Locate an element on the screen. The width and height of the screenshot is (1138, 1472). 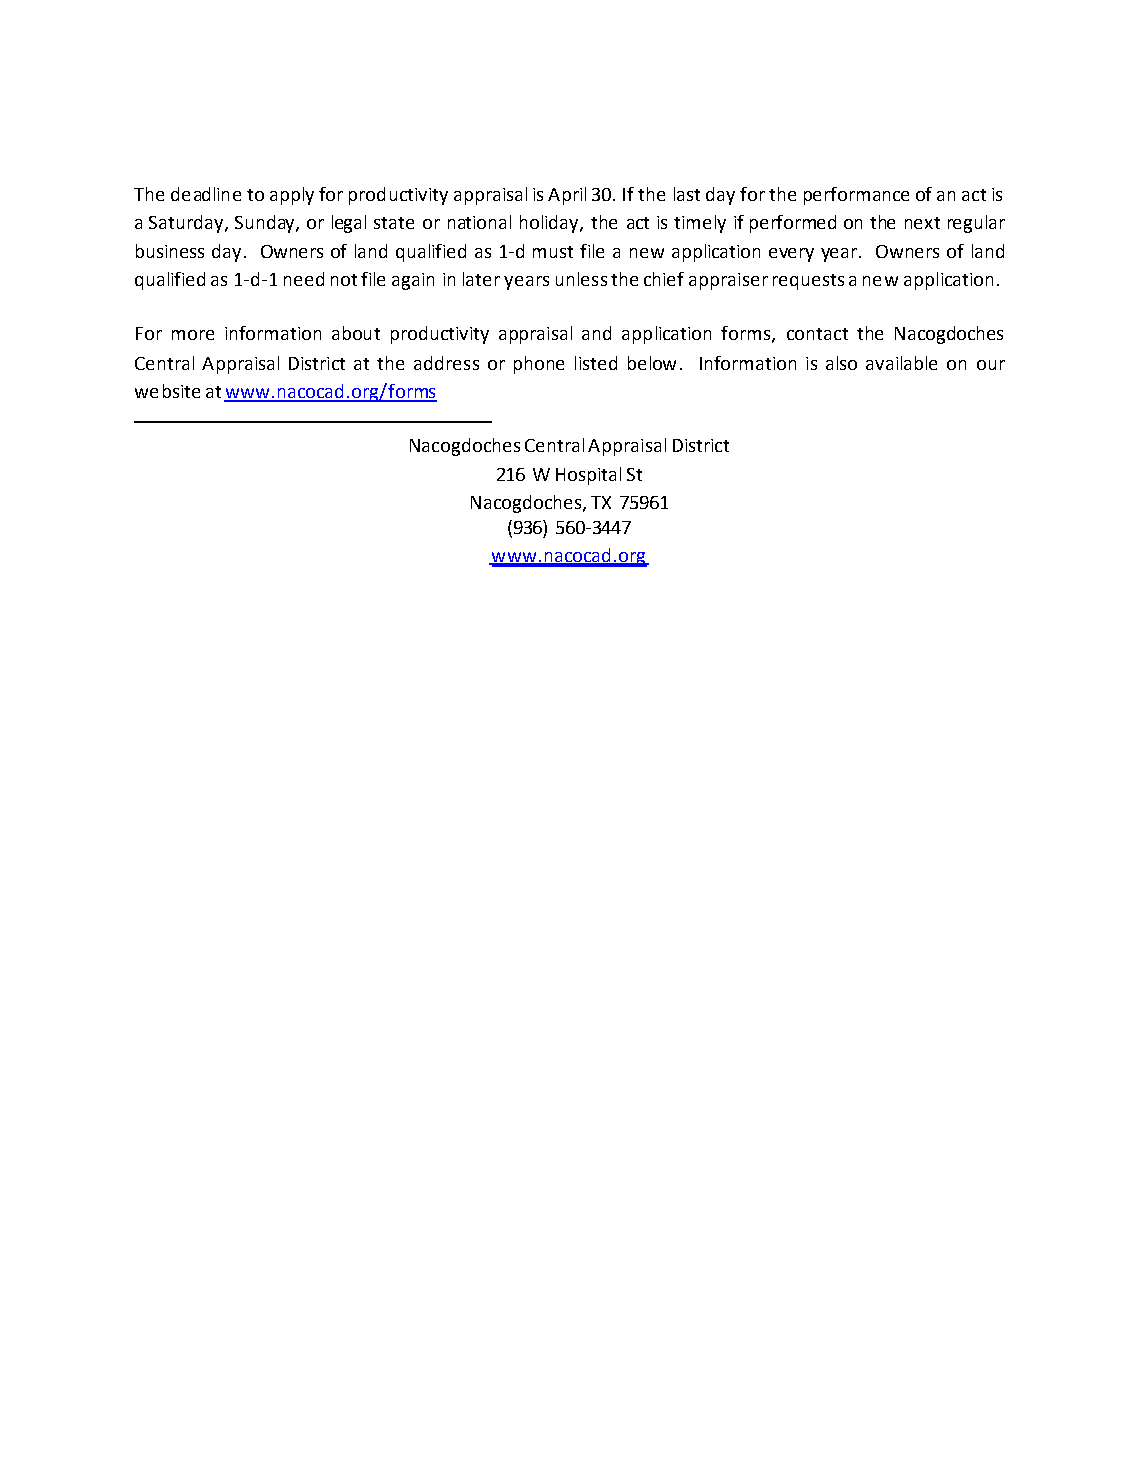
unless is located at coordinates (581, 279).
